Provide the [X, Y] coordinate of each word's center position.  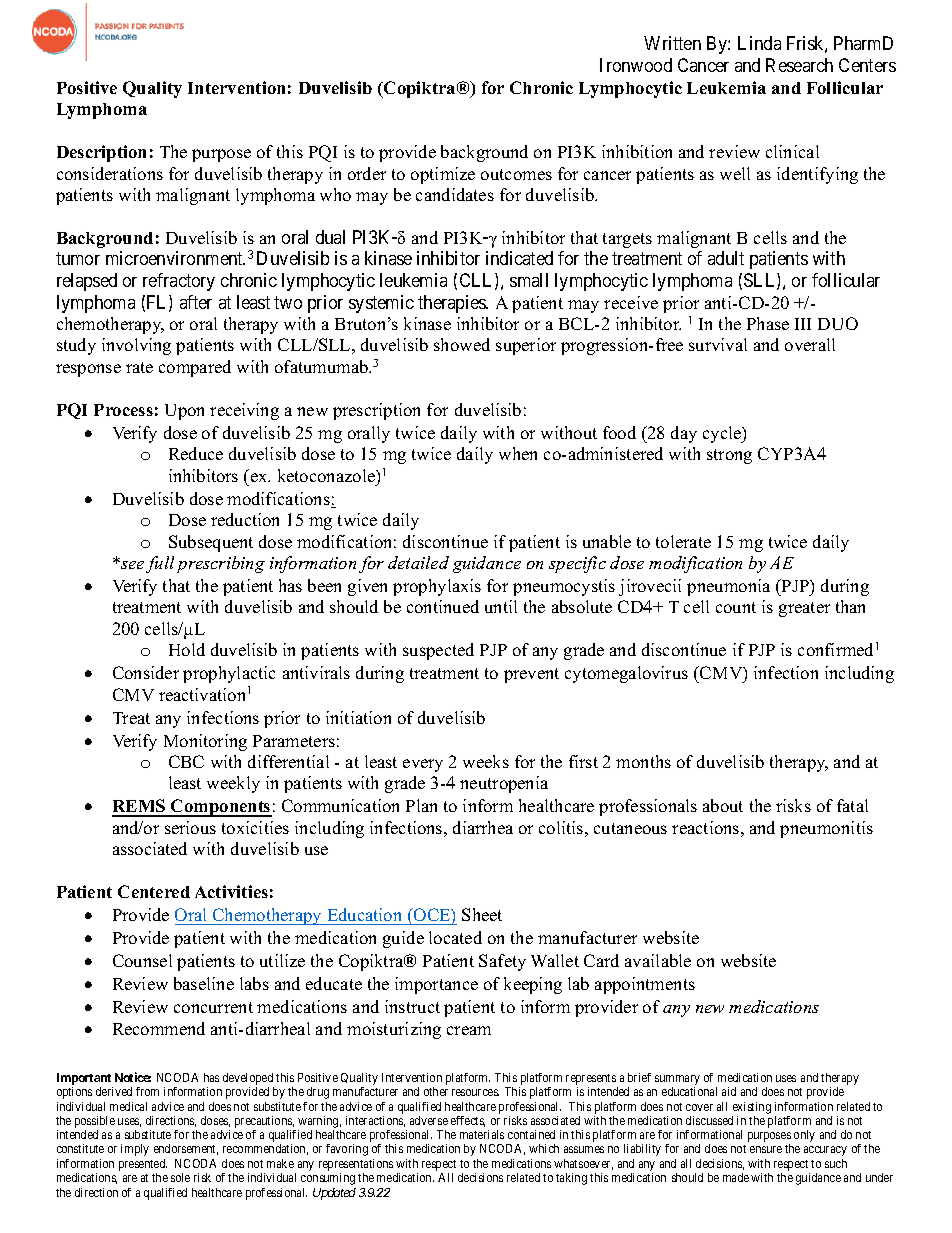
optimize [443, 175]
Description [101, 153]
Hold [187, 649]
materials [482, 1134]
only [804, 1136]
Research [799, 65]
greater [804, 609]
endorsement [186, 1149]
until [501, 606]
